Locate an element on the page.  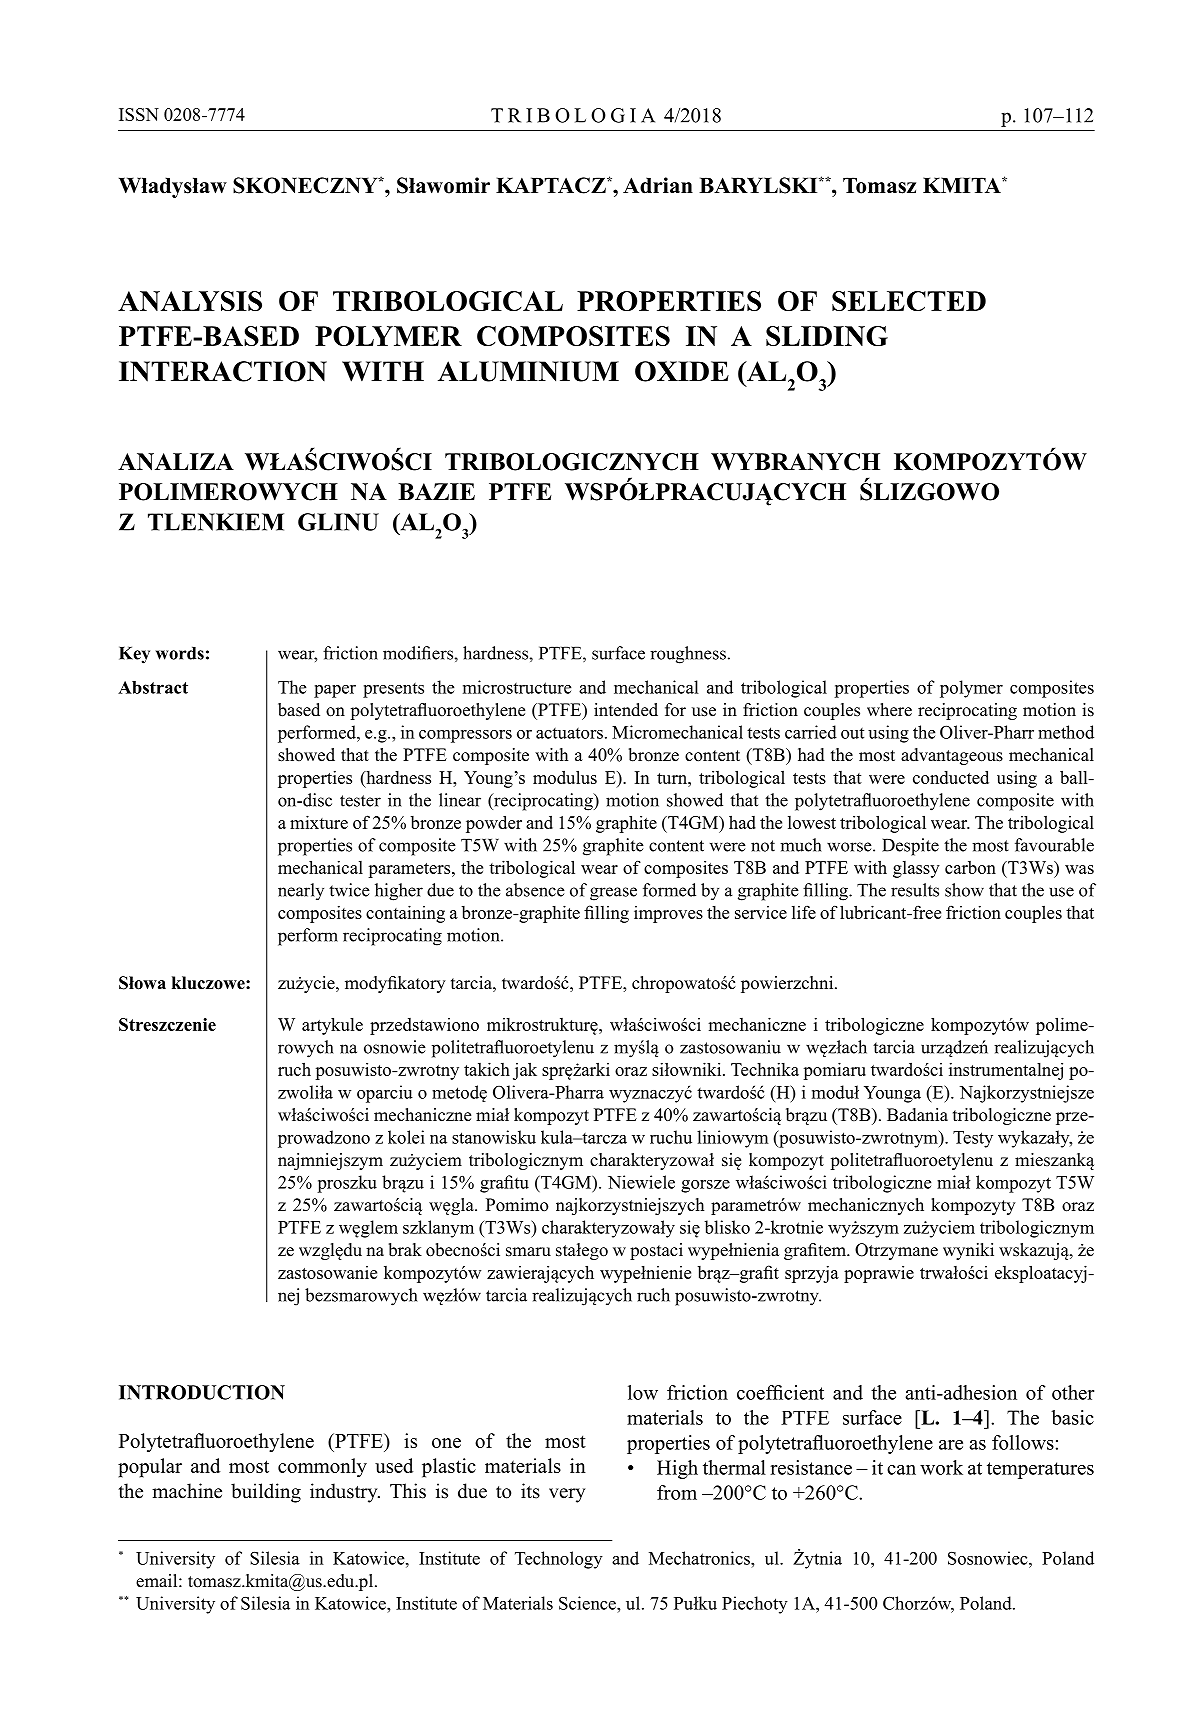
grease is located at coordinates (613, 894).
